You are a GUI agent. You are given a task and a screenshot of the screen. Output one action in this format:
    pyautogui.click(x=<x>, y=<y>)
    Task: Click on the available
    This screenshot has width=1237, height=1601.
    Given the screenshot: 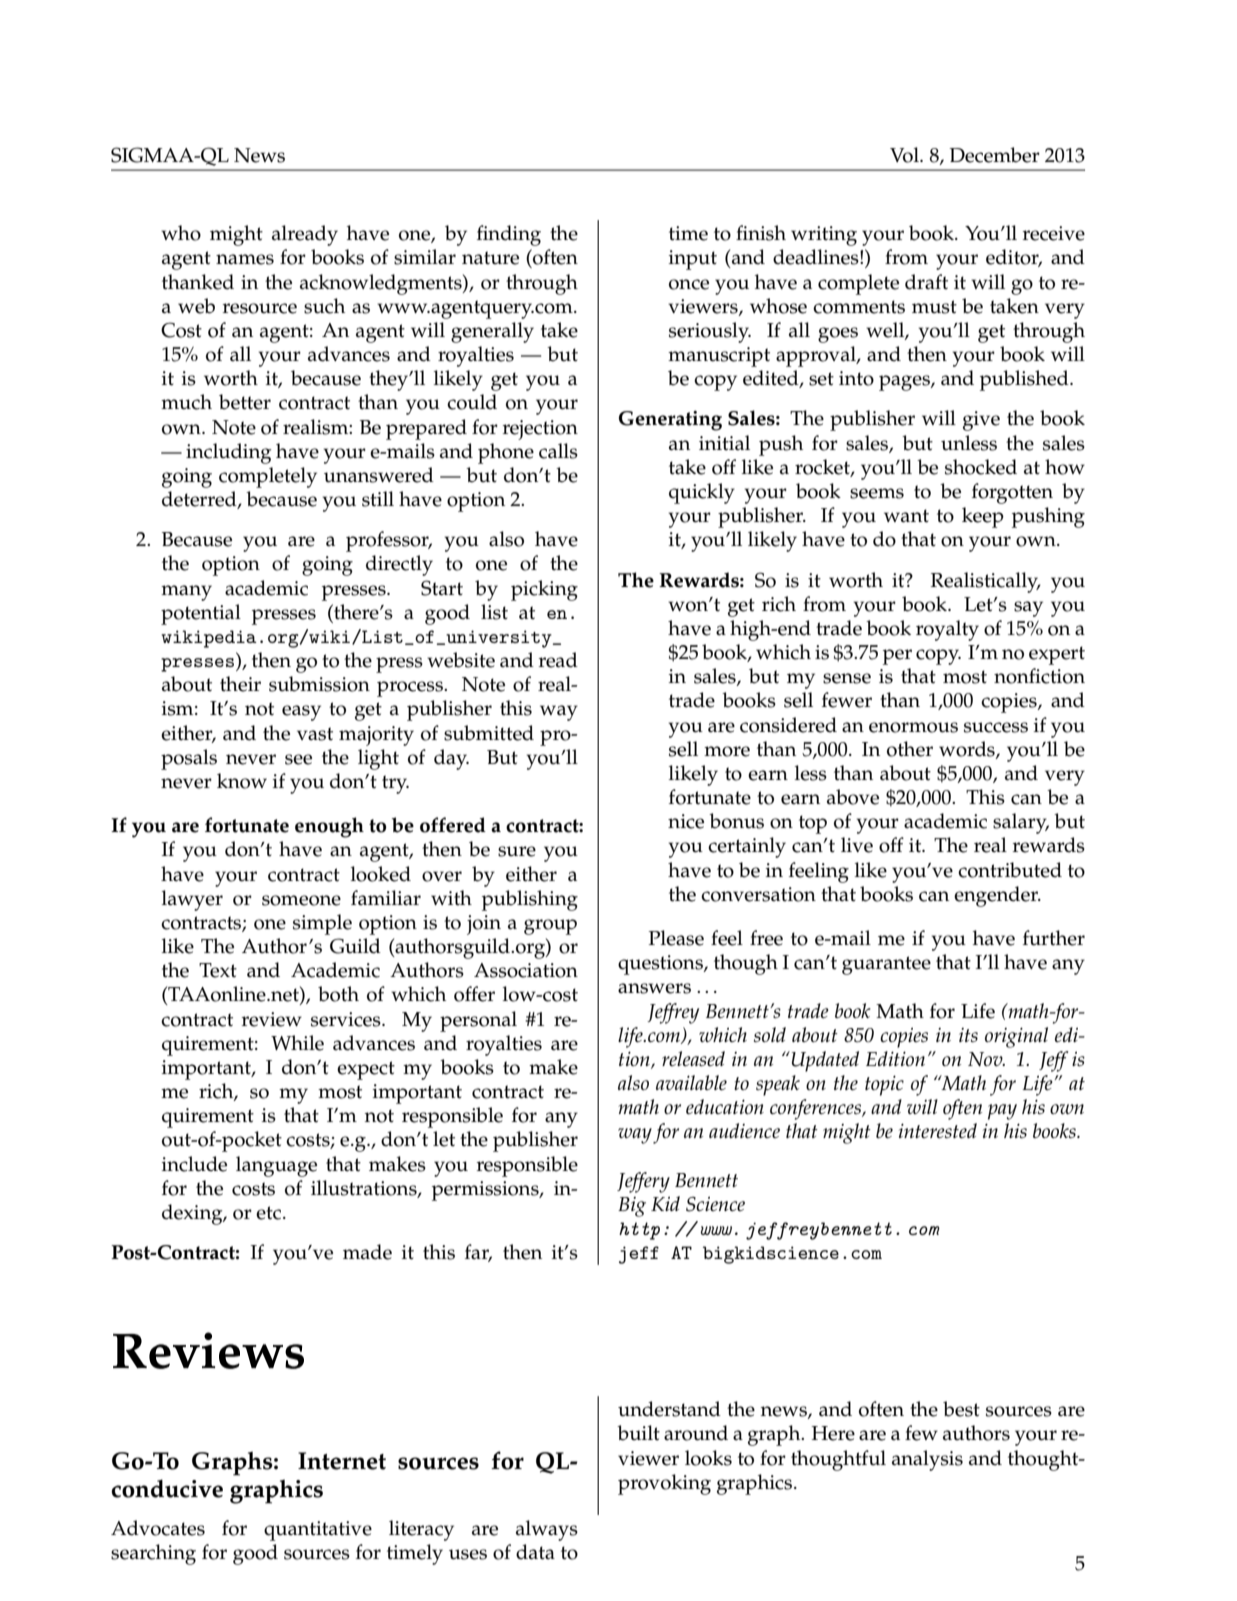 What is the action you would take?
    pyautogui.click(x=691, y=1082)
